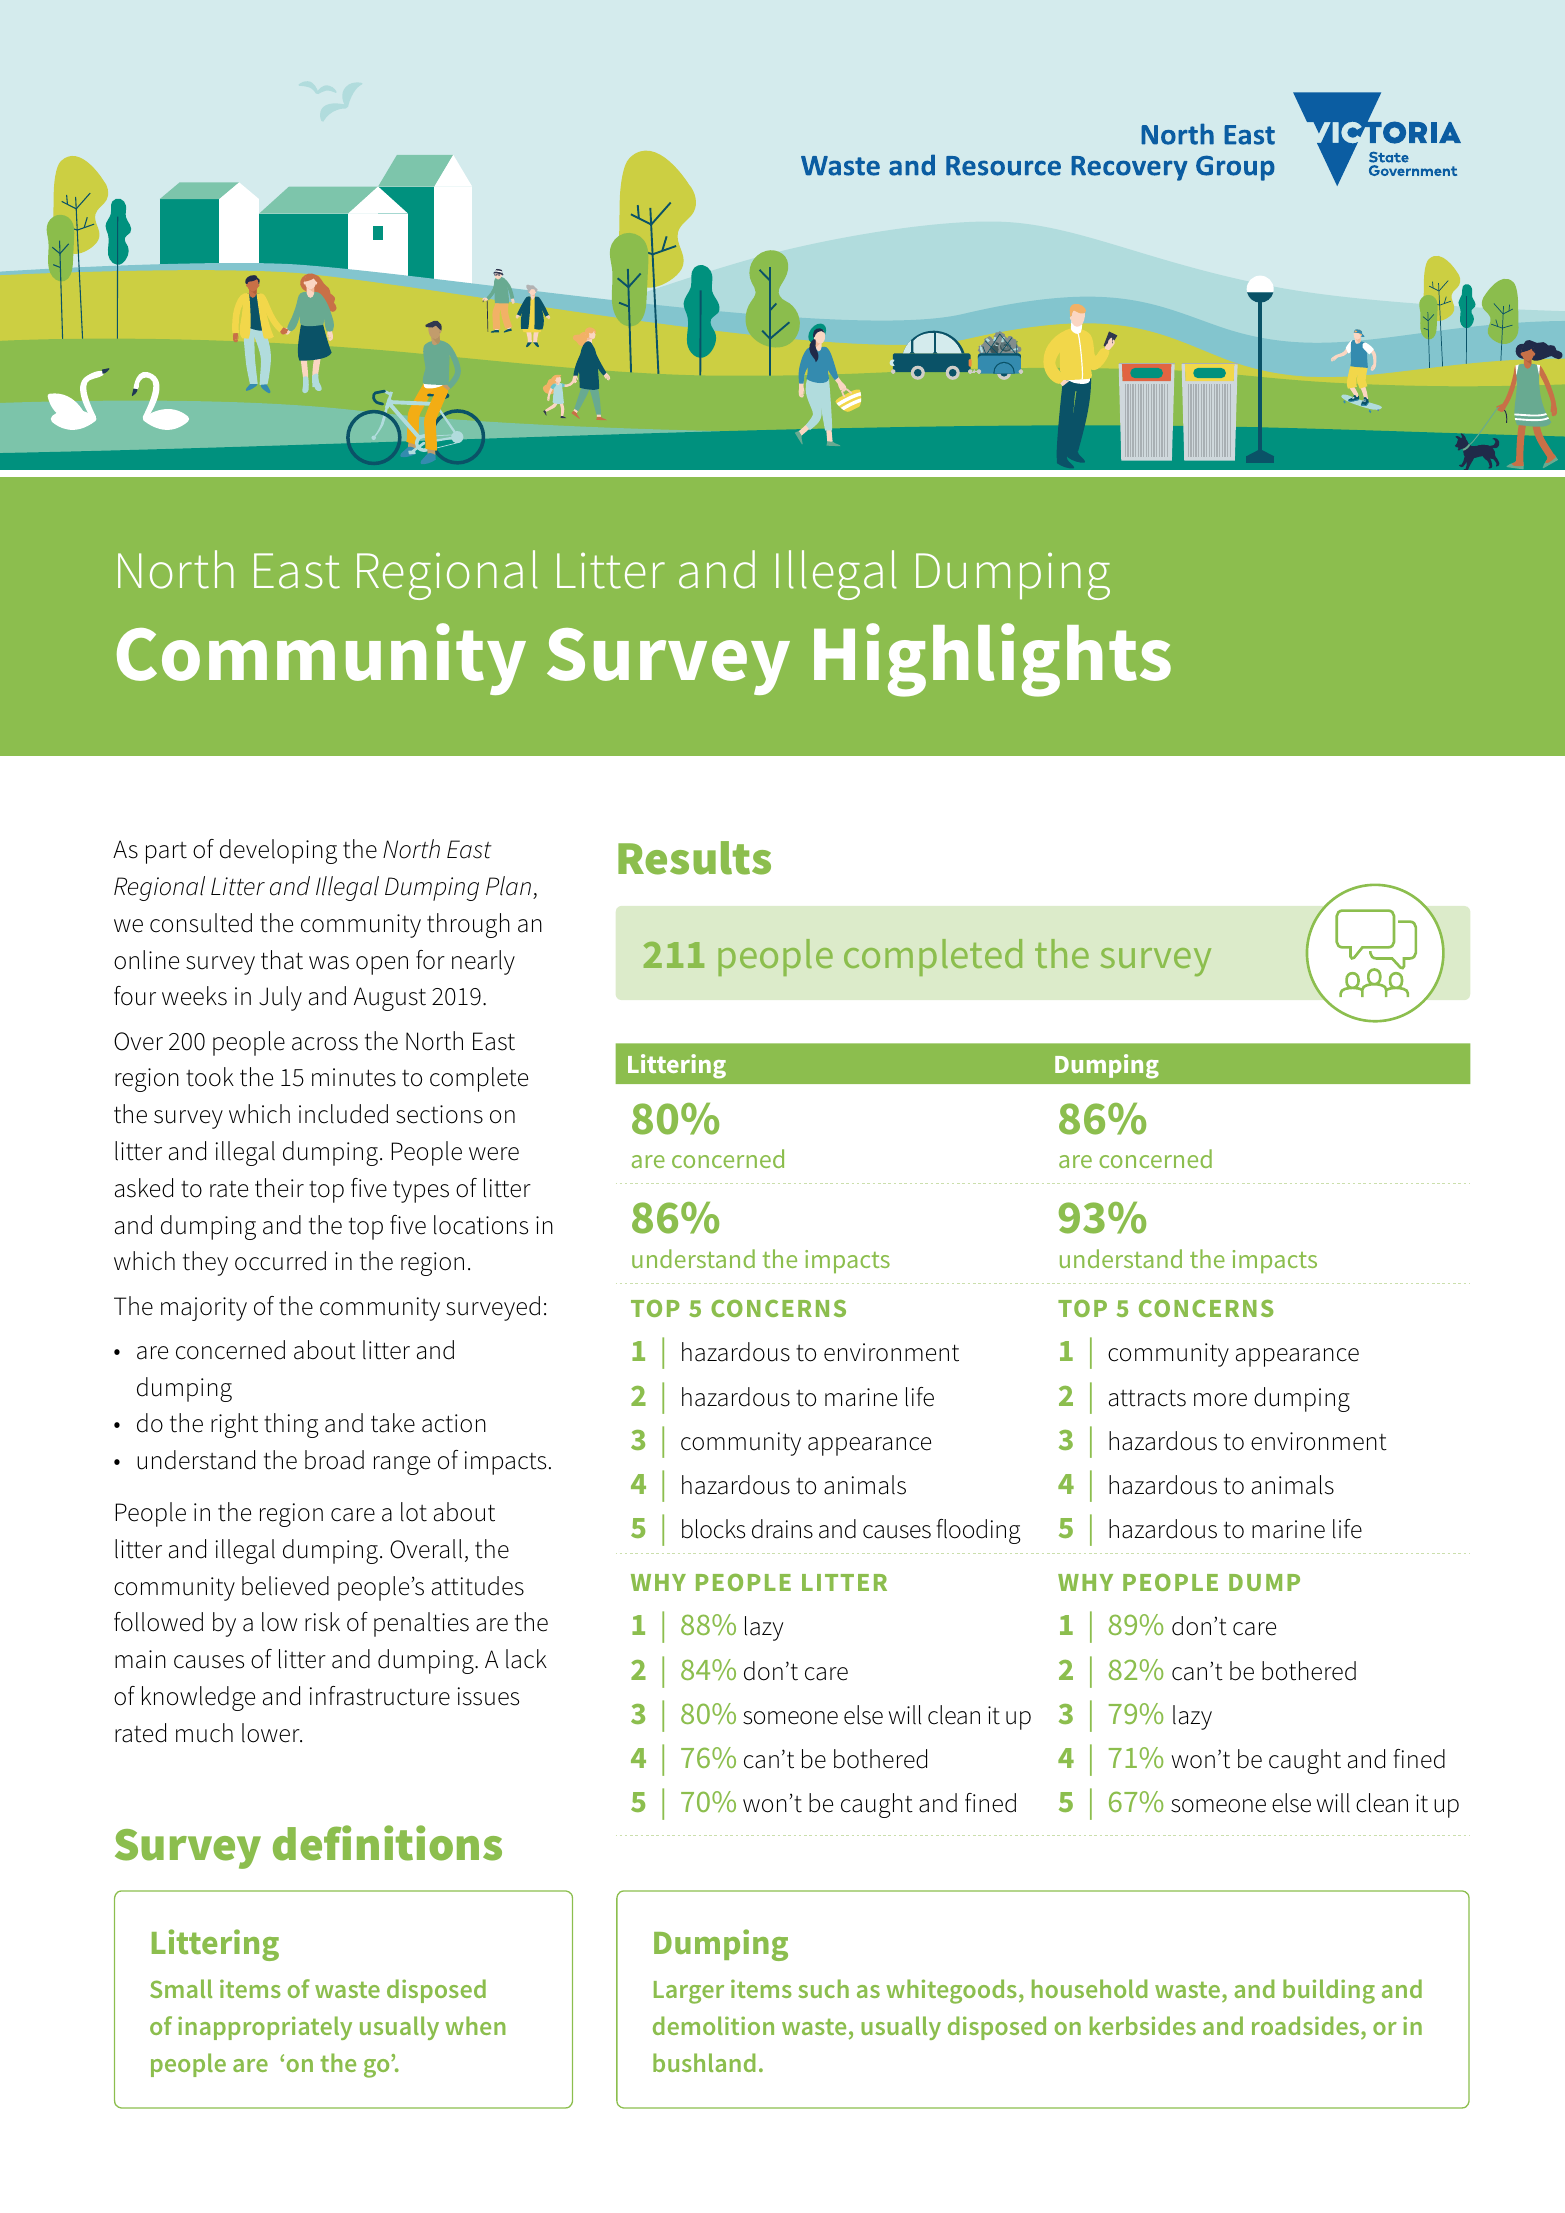 Image resolution: width=1565 pixels, height=2213 pixels. Describe the element at coordinates (713, 2025) in the image. I see `demolition` at that location.
